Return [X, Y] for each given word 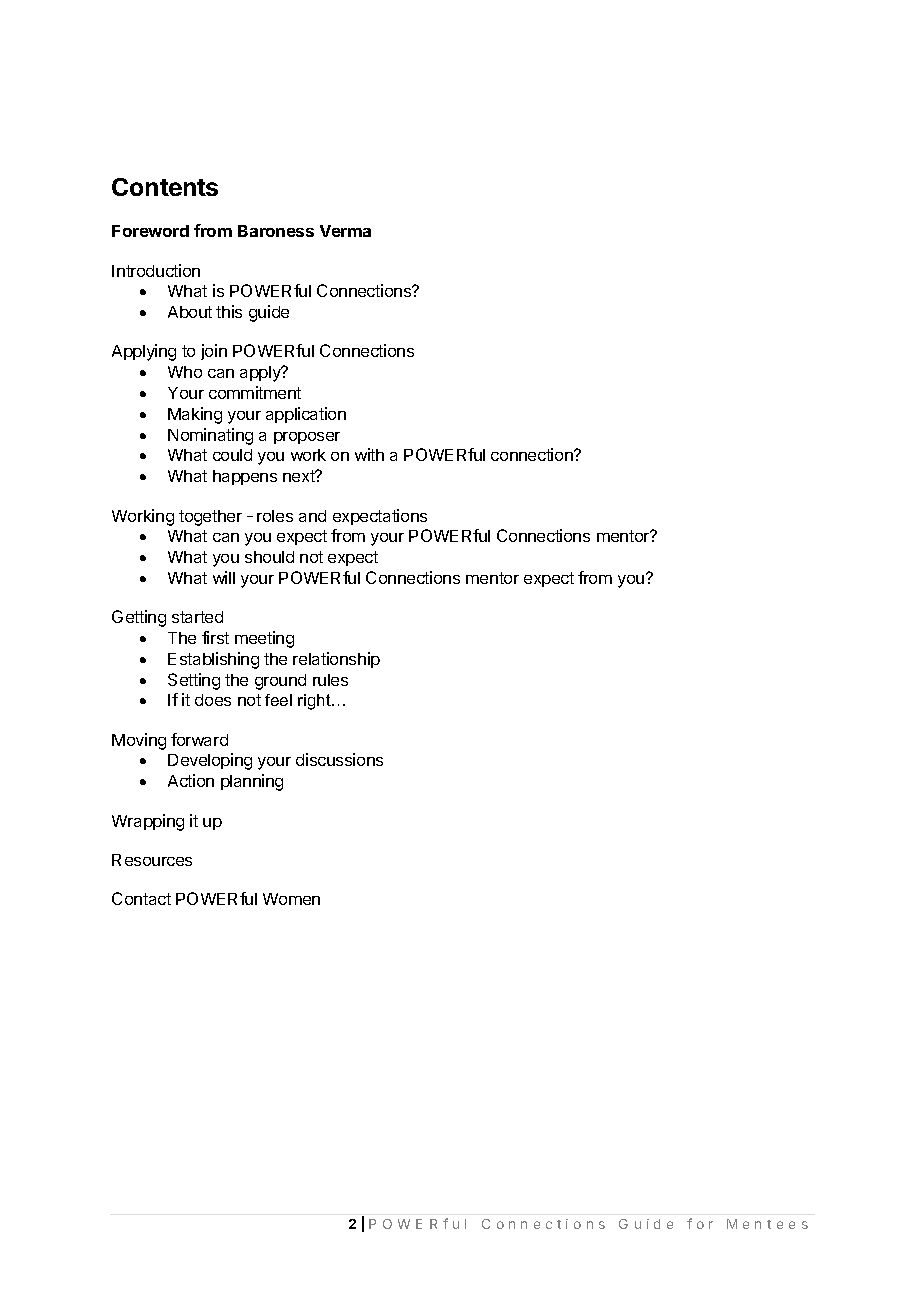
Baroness [276, 231]
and [312, 516]
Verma [345, 231]
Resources [152, 860]
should [269, 557]
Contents [165, 187]
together [210, 518]
